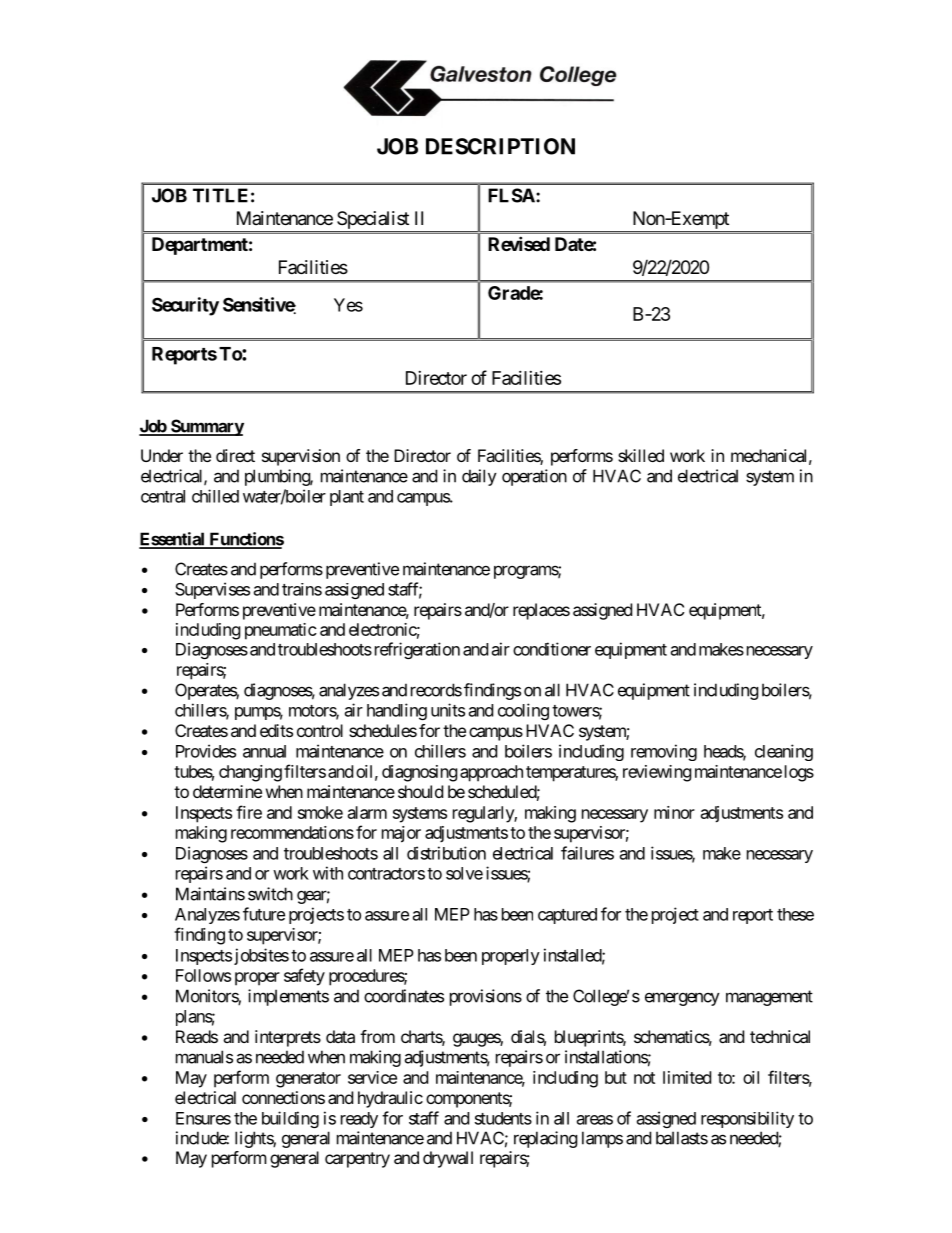 The width and height of the document is (952, 1233). I want to click on building, so click(290, 1119).
